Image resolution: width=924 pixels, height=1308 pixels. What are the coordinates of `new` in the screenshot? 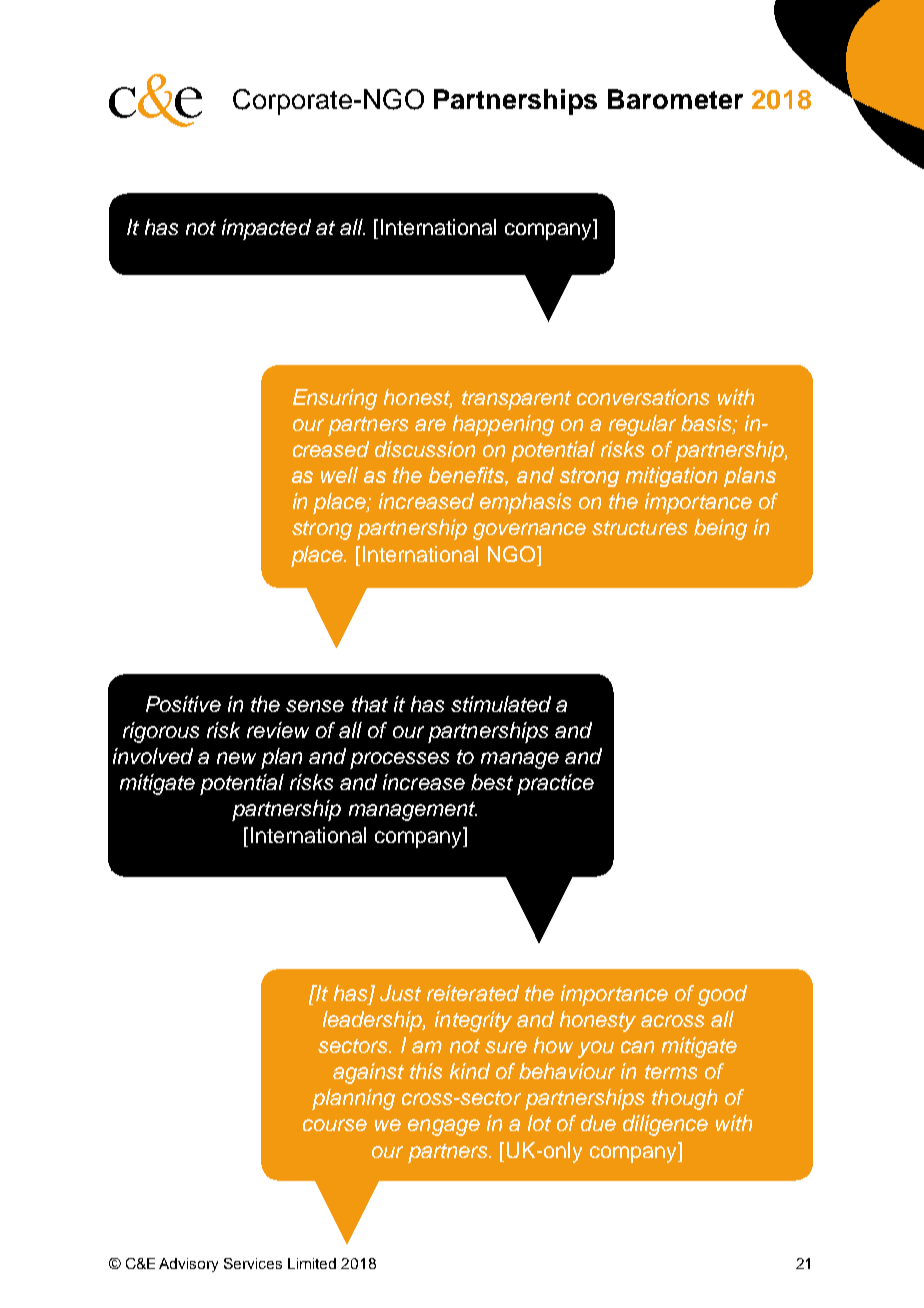 It's located at (236, 758).
